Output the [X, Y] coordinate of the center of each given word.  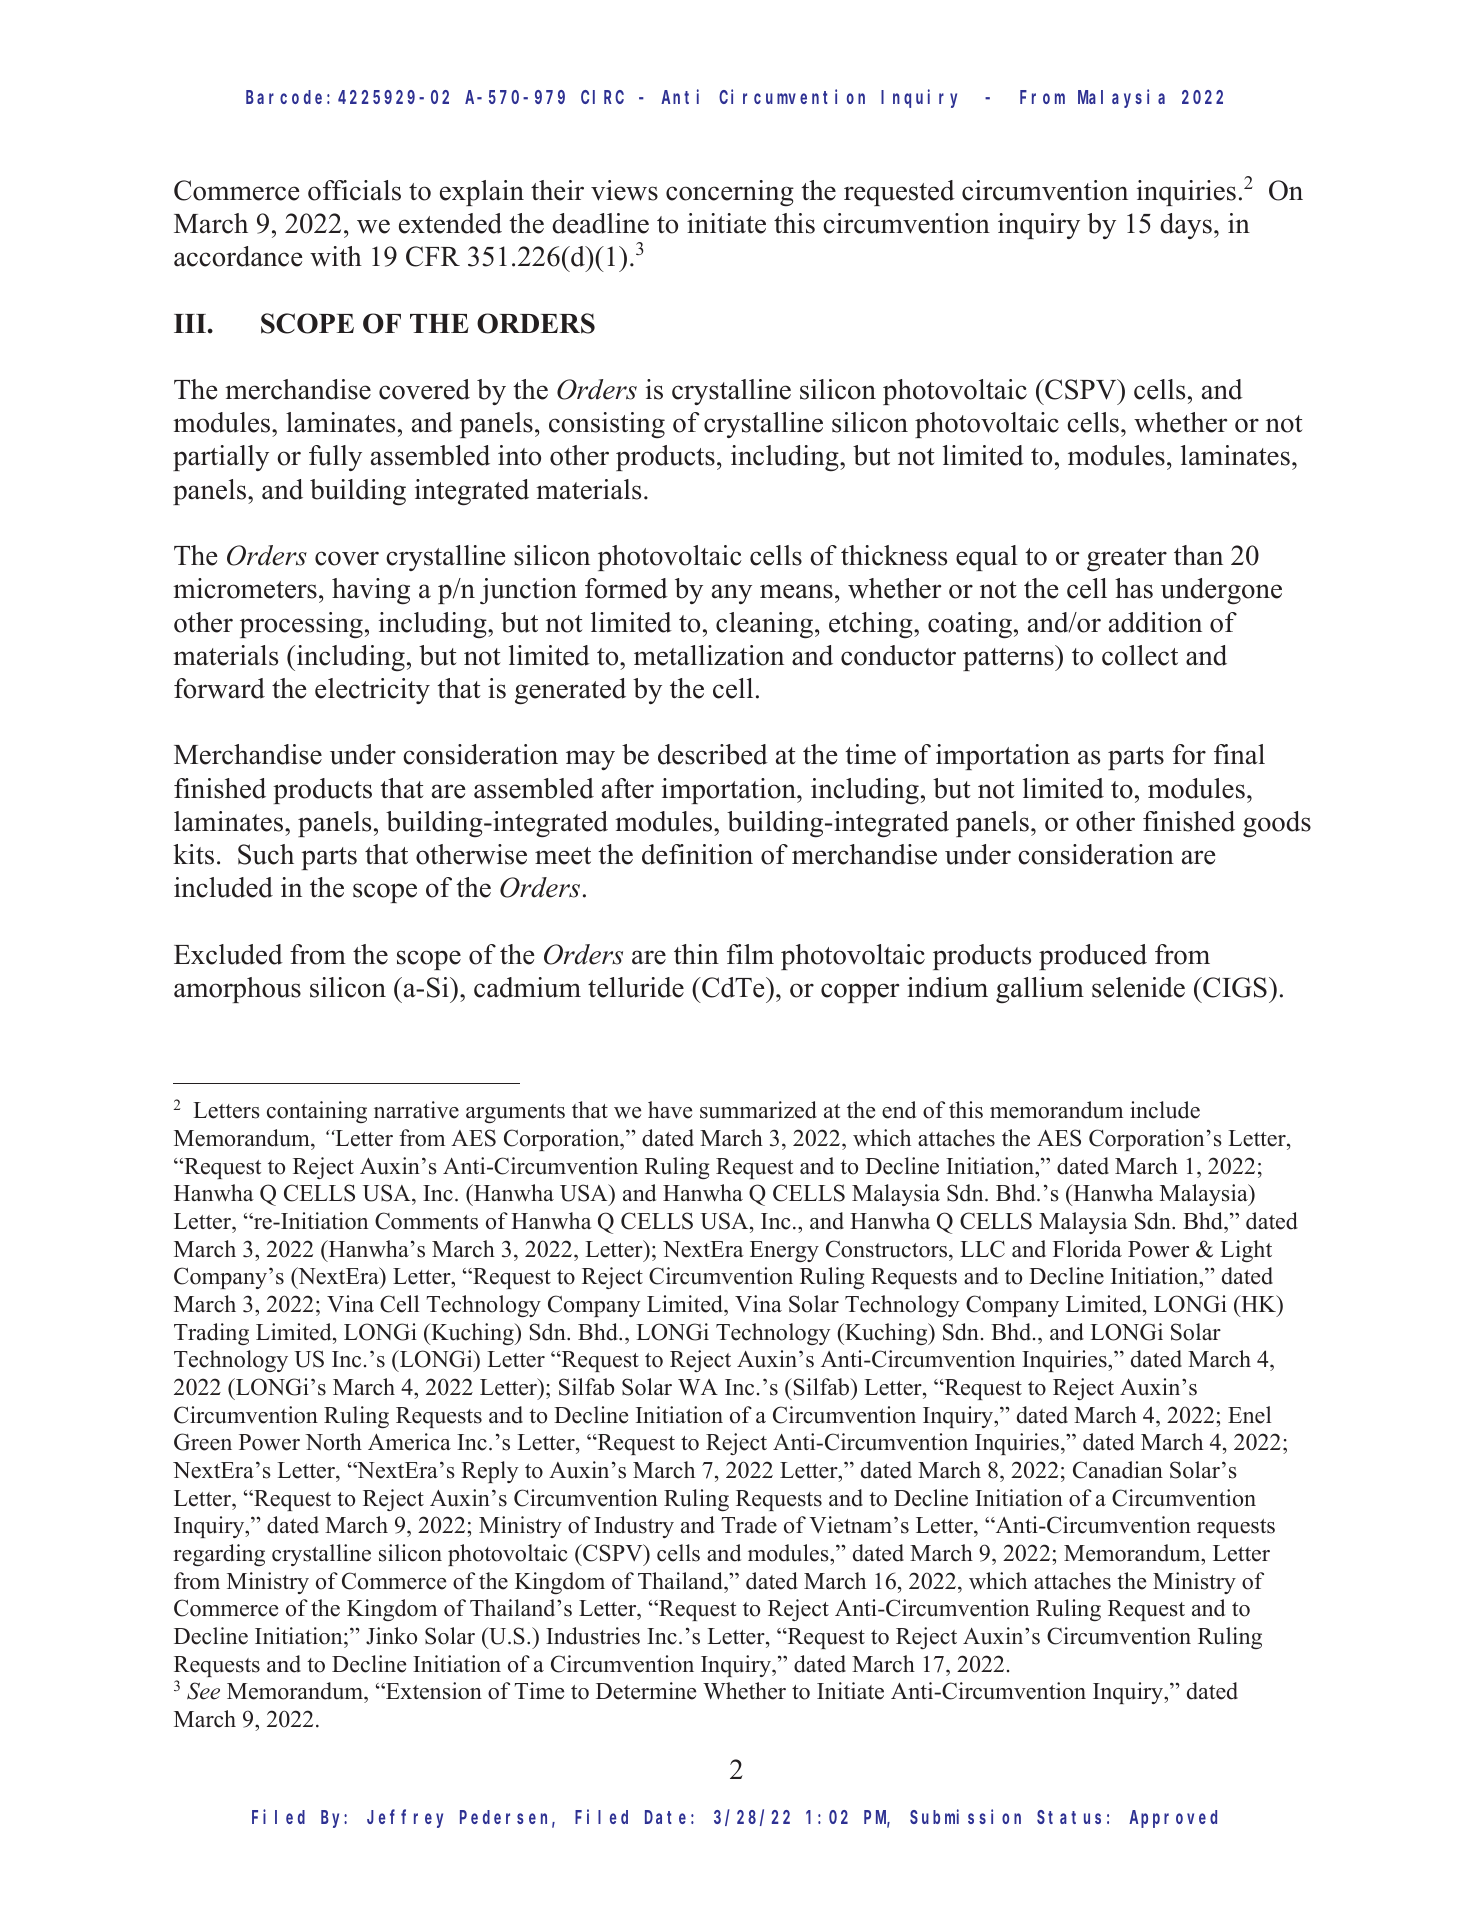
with [336, 256]
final [1239, 754]
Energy [784, 1251]
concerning [730, 193]
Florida [1087, 1249]
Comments [426, 1221]
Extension [433, 1691]
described [713, 754]
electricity [372, 691]
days [1186, 226]
